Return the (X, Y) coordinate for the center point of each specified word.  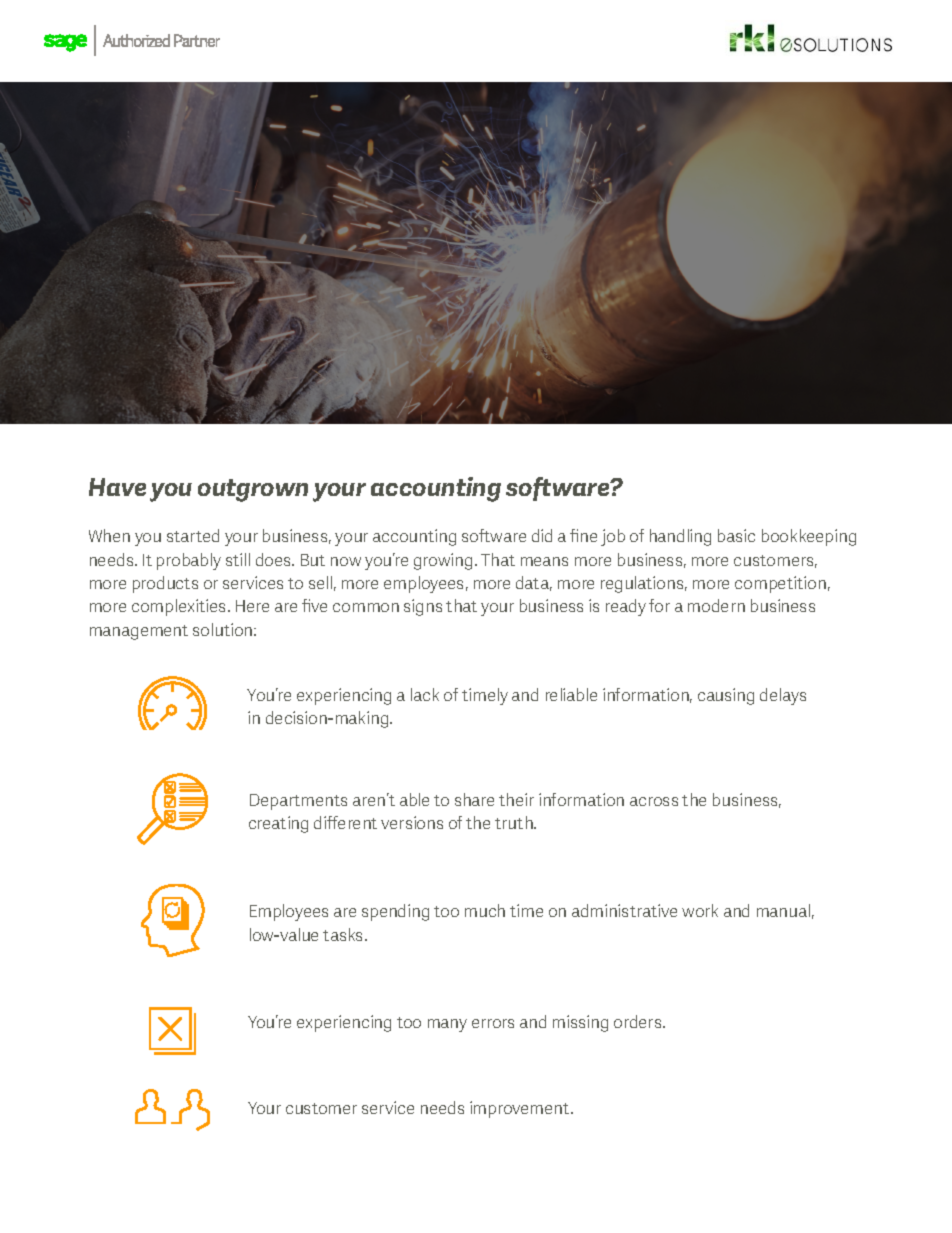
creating (278, 824)
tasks (344, 934)
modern (716, 605)
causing (726, 696)
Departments (298, 802)
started (193, 535)
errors (493, 1023)
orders (639, 1021)
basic (736, 535)
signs (423, 607)
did (542, 535)
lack (425, 694)
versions (412, 822)
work (700, 910)
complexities (180, 607)
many (447, 1025)
